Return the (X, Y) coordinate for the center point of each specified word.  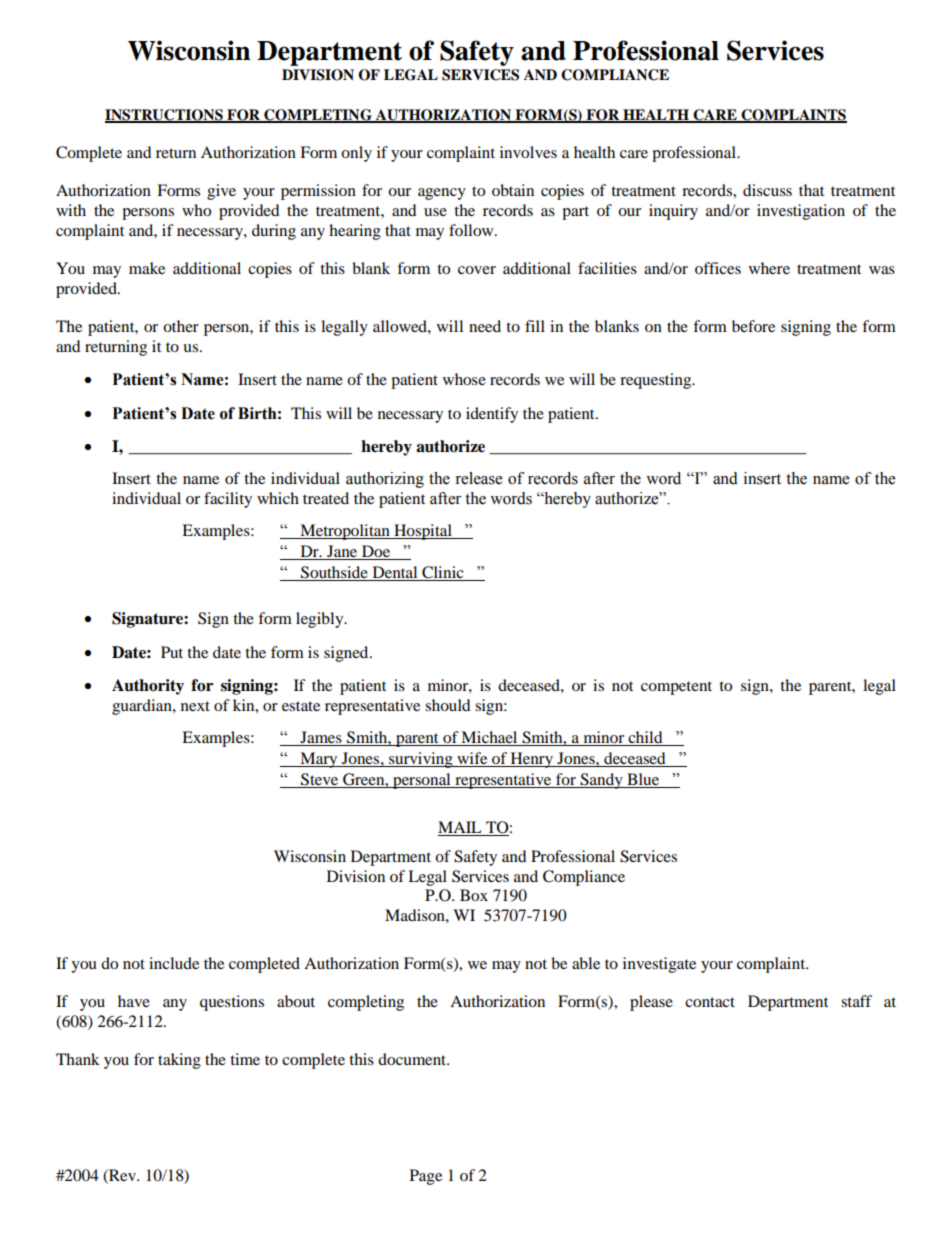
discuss (767, 190)
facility (228, 500)
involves (528, 152)
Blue (643, 780)
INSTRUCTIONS (165, 115)
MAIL (461, 828)
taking (179, 1061)
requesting (657, 381)
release (478, 478)
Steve (320, 780)
